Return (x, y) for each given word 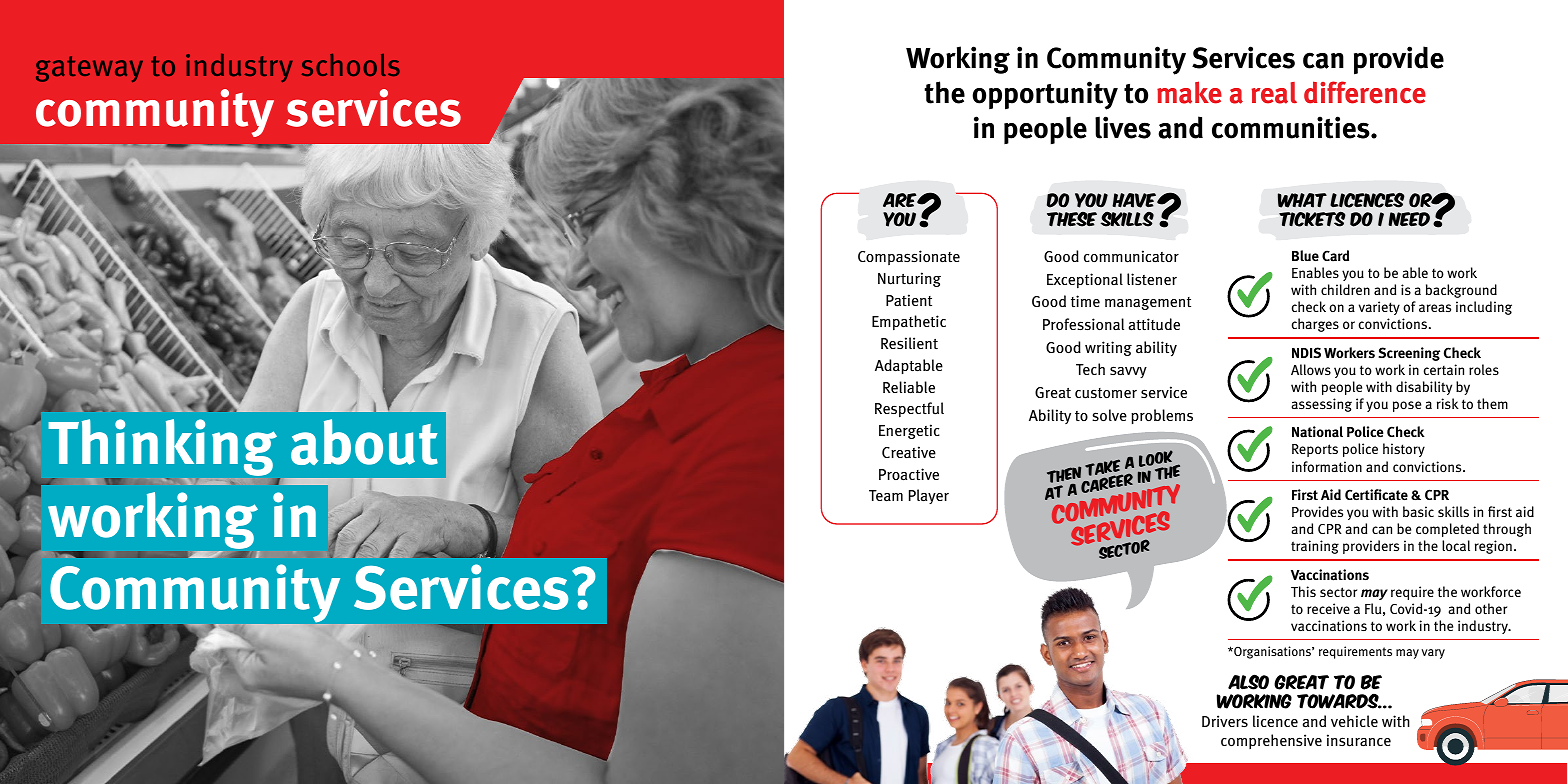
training (1315, 547)
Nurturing (909, 279)
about (364, 442)
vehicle (1354, 721)
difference (1365, 92)
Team (886, 496)
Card (1335, 256)
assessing (1321, 405)
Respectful (909, 410)
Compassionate (909, 257)
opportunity (1045, 95)
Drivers (1225, 721)
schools (351, 65)
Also (1248, 682)
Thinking (163, 449)
